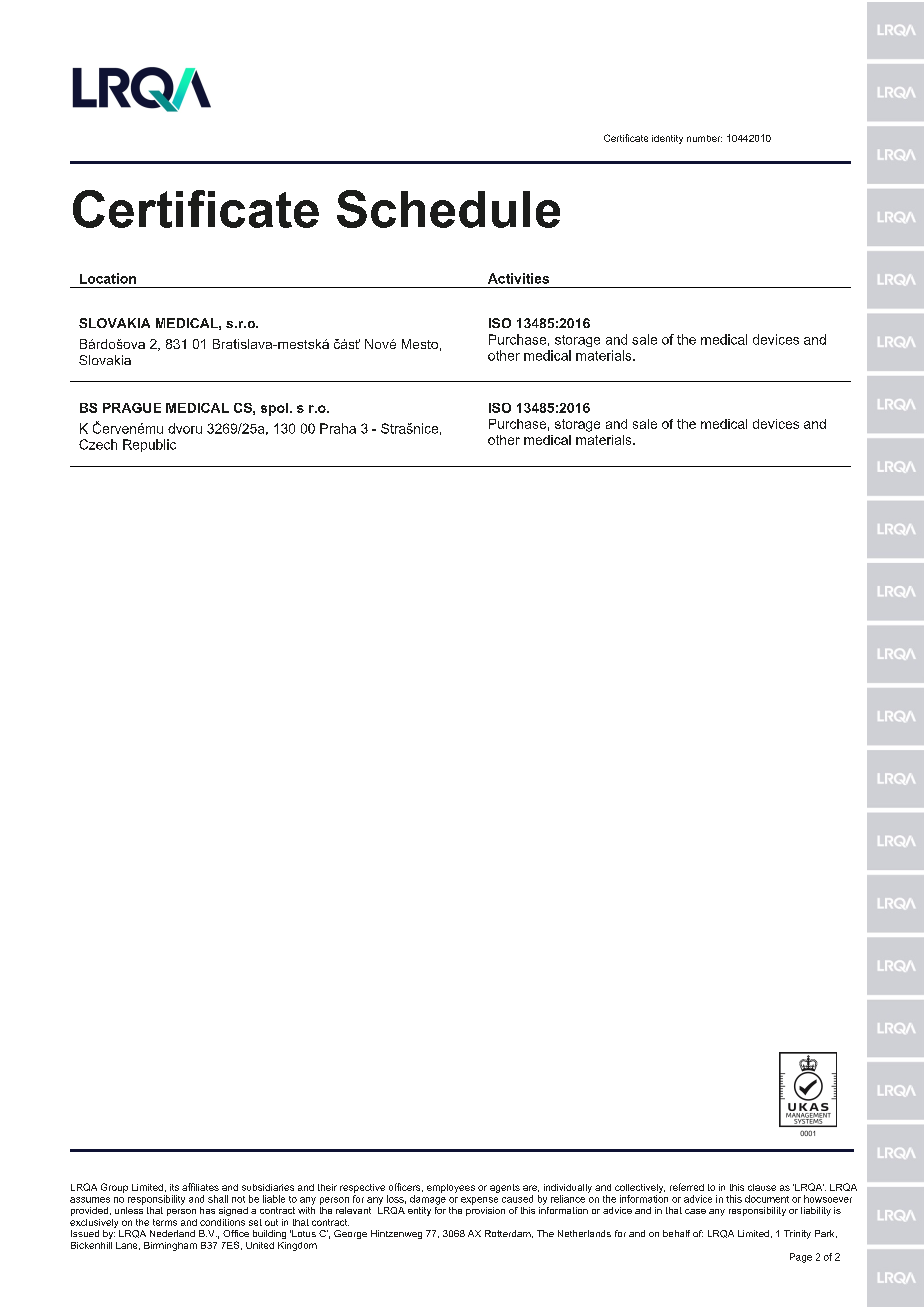  Describe the element at coordinates (687, 1187) in the screenshot. I see `referred` at that location.
